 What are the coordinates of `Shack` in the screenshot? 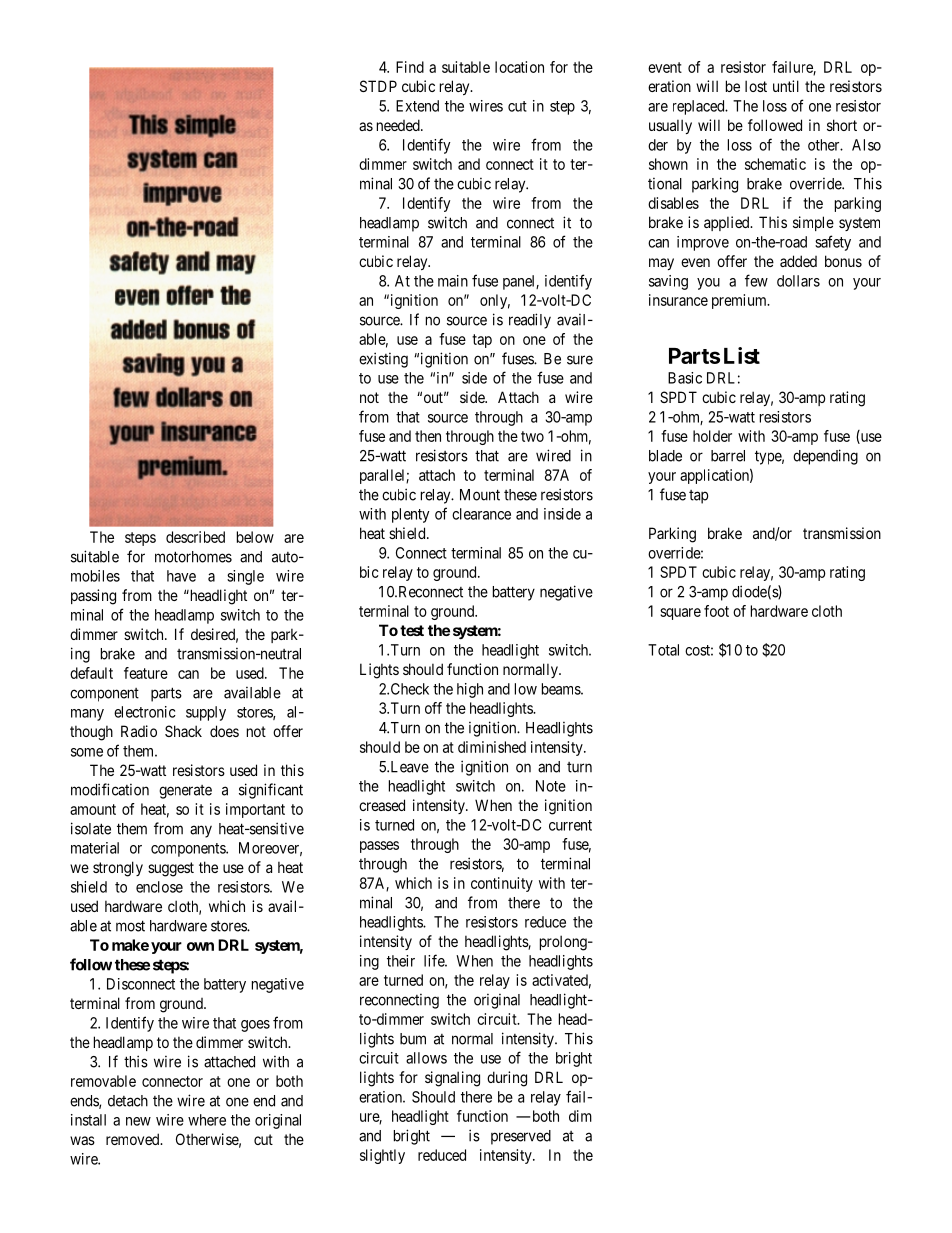 It's located at (183, 731).
